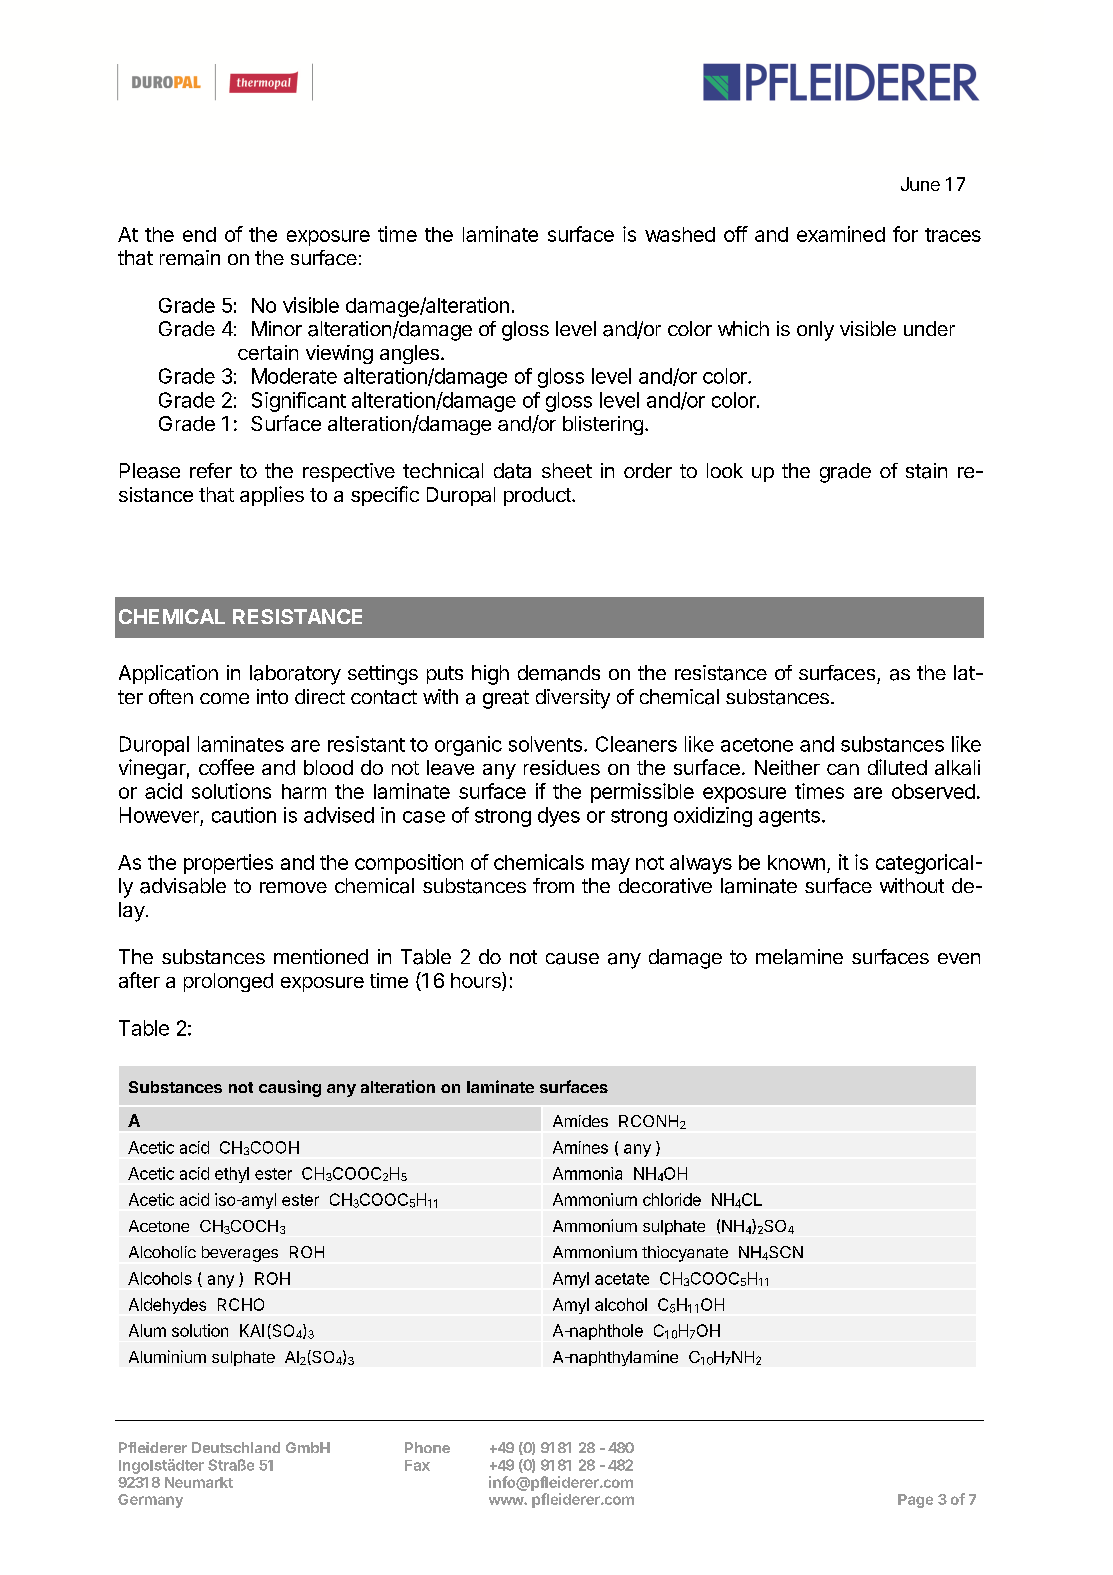 The image size is (1113, 1575). Describe the element at coordinates (272, 496) in the document. I see `applies` at that location.
